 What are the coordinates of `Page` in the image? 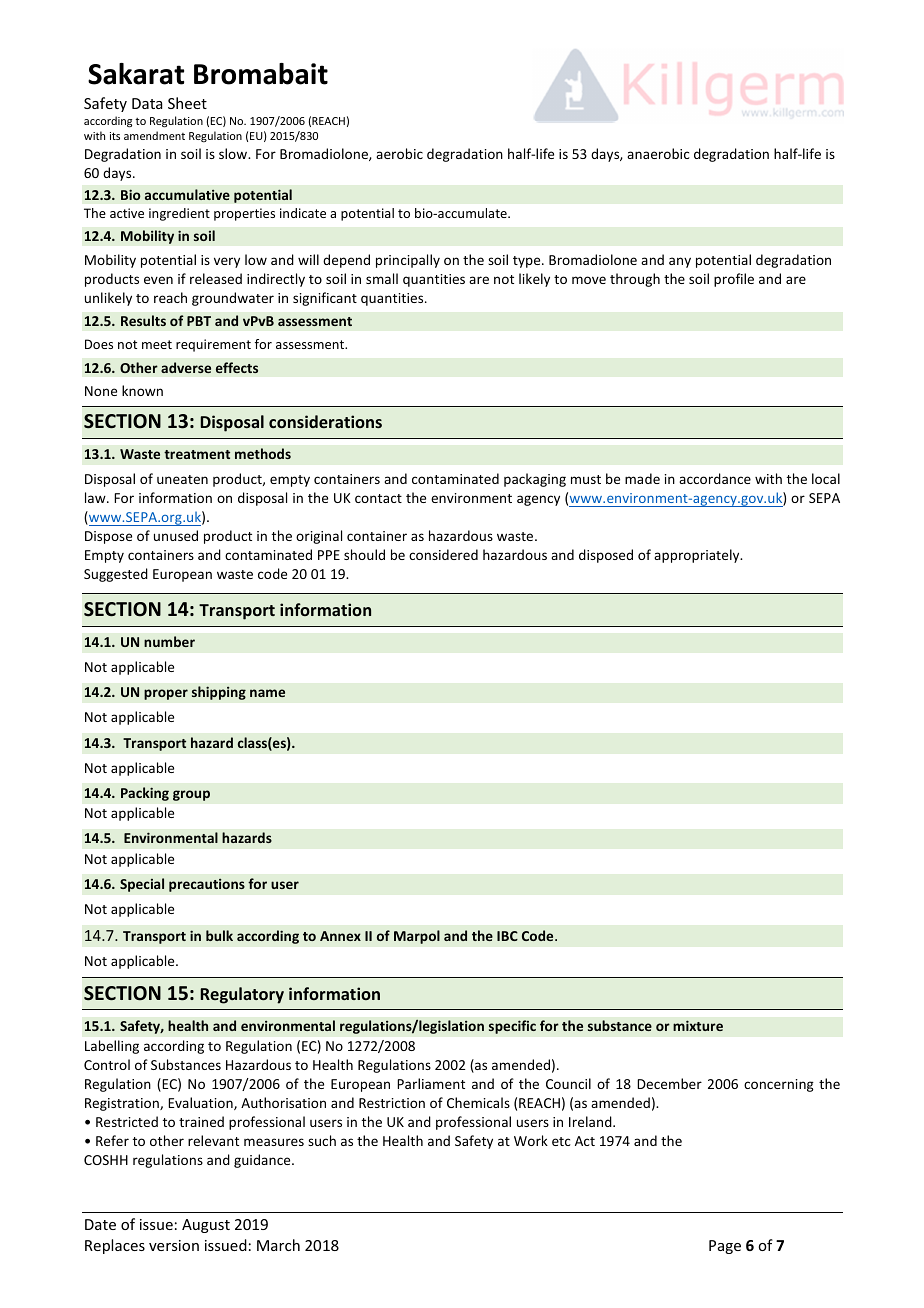 It's located at (725, 1247).
